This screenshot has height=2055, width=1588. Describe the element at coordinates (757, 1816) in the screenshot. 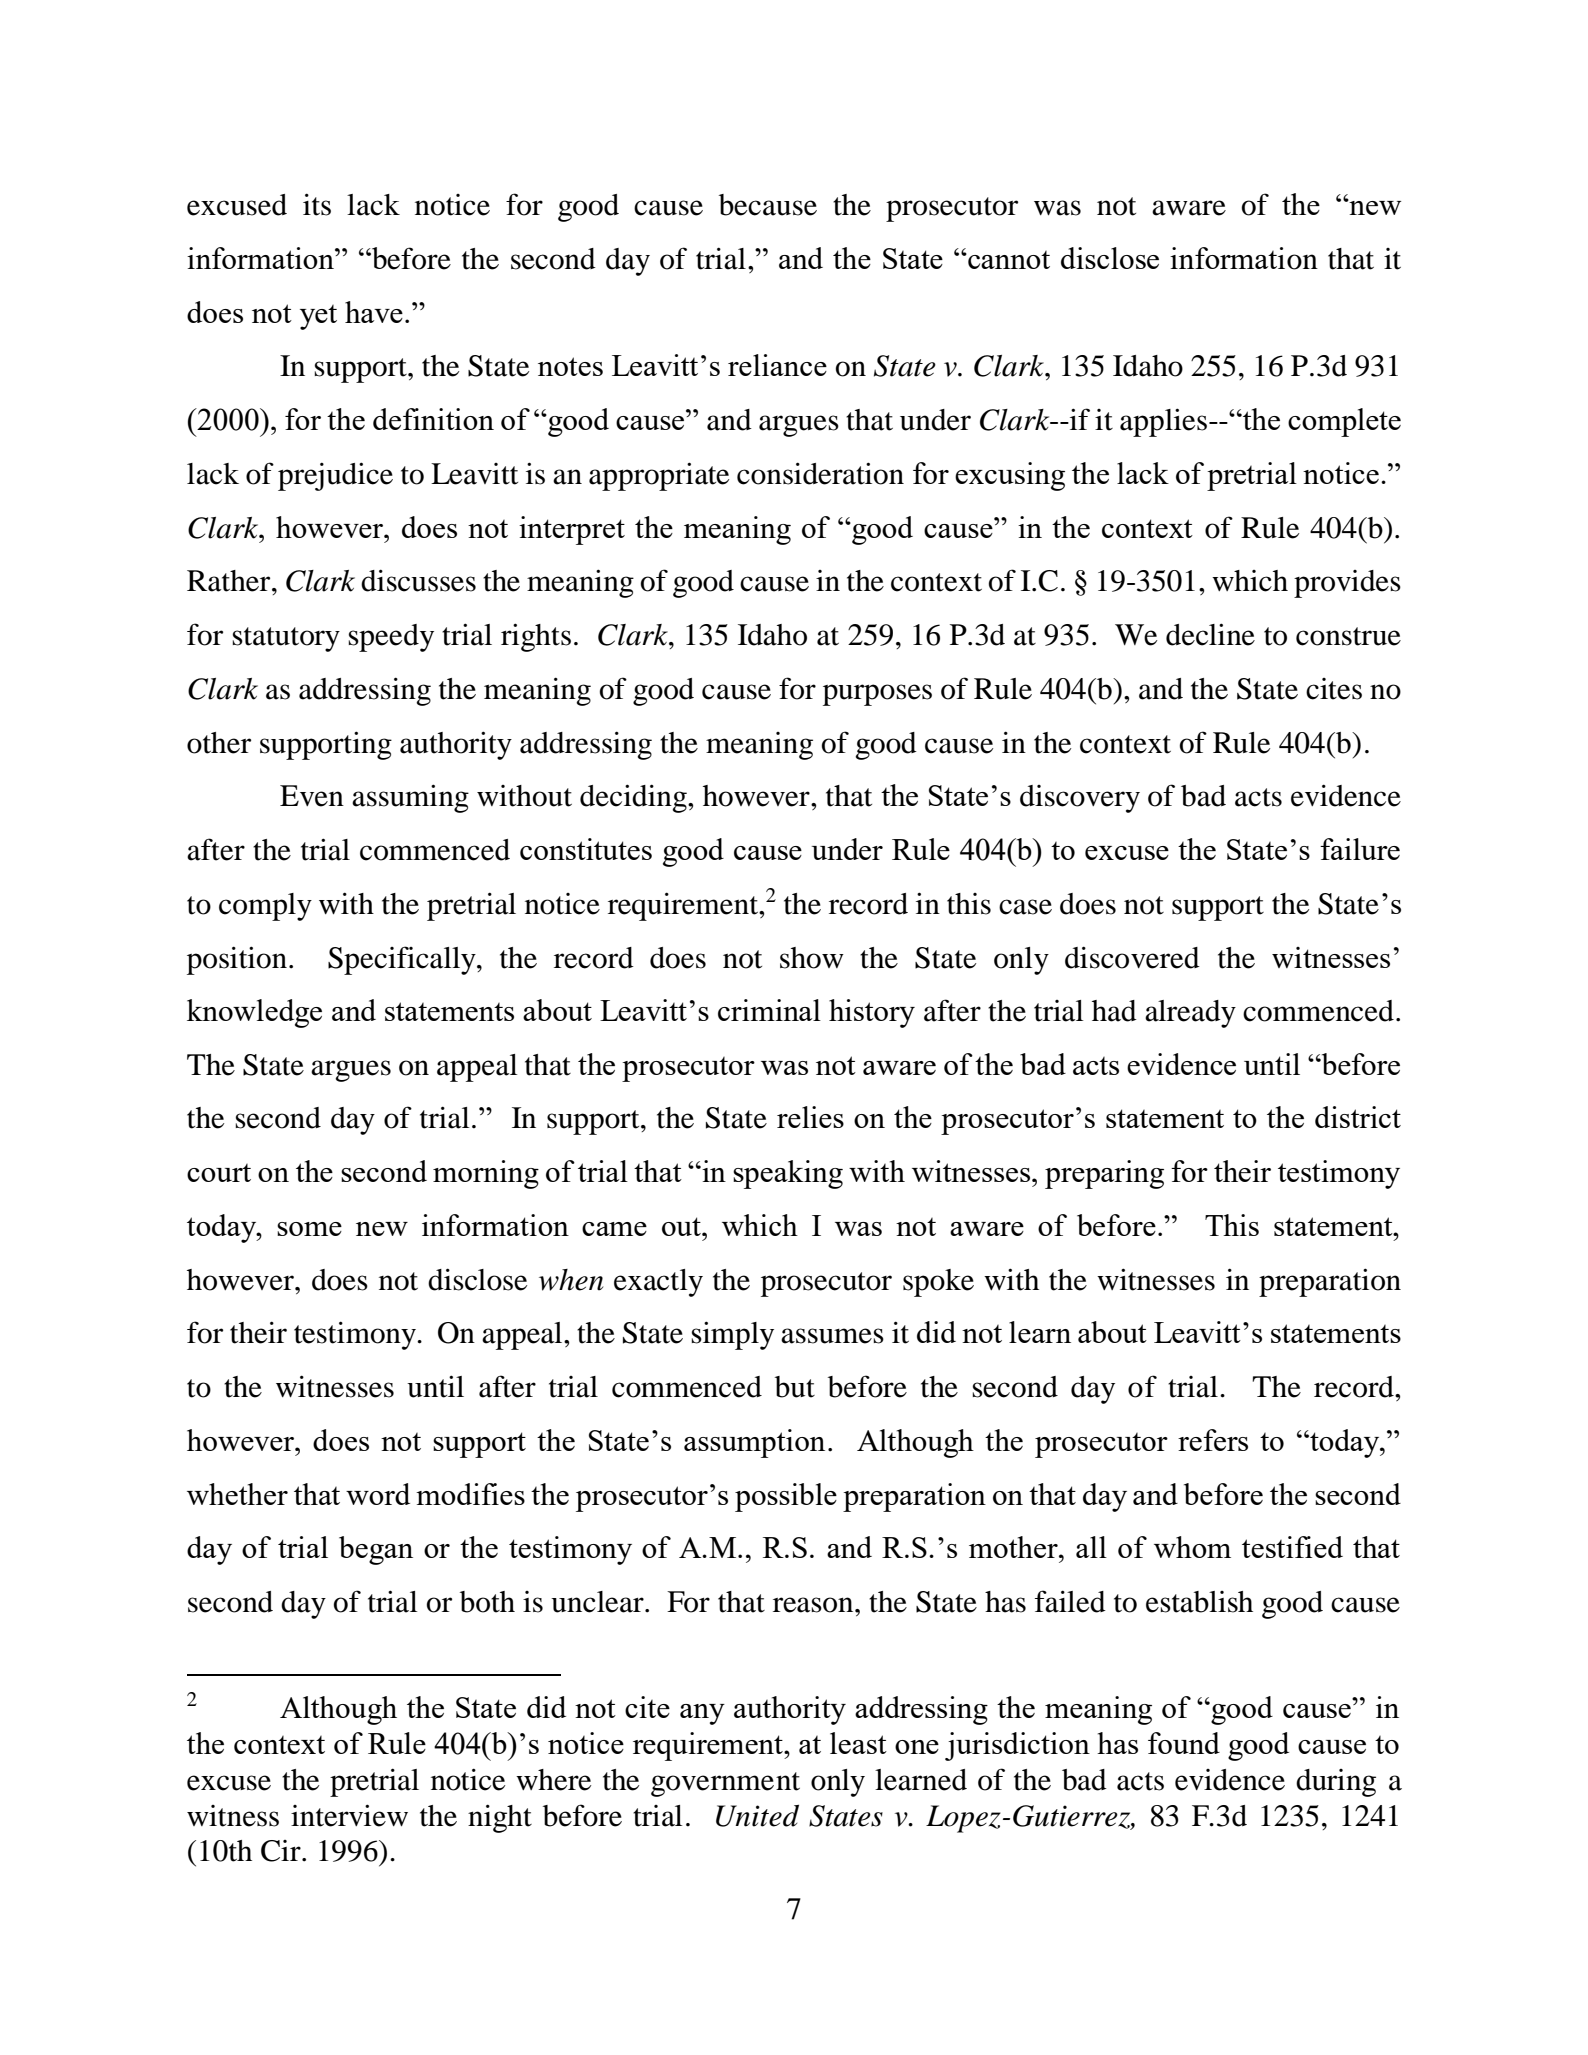

I see `United` at that location.
